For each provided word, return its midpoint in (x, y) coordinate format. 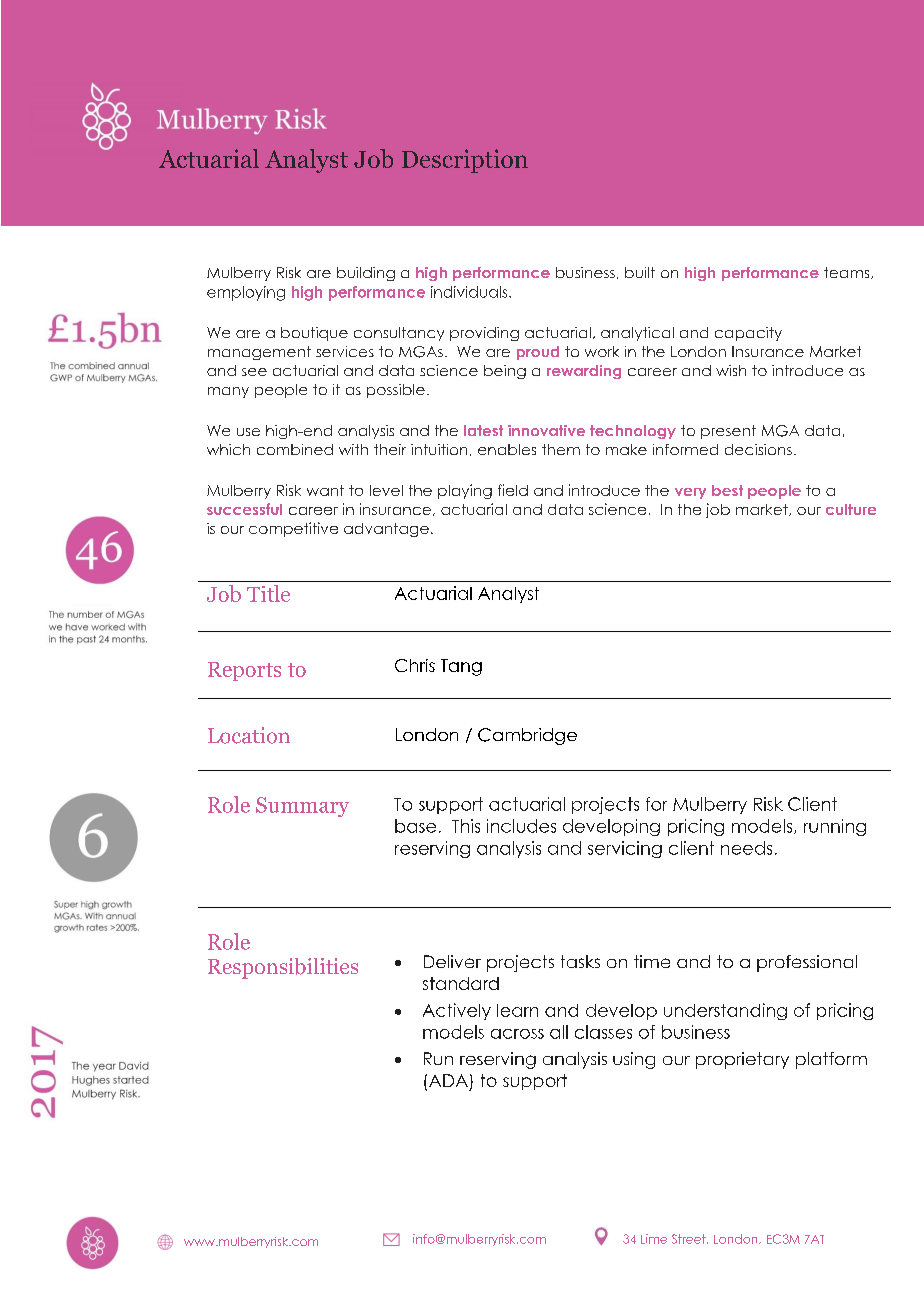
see (254, 372)
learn (517, 1010)
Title (268, 593)
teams (848, 273)
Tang (461, 667)
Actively (457, 1011)
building (366, 274)
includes (521, 826)
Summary (302, 807)
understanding (725, 1011)
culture (851, 509)
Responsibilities (283, 968)
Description (465, 161)
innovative (546, 430)
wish (731, 370)
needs (746, 848)
